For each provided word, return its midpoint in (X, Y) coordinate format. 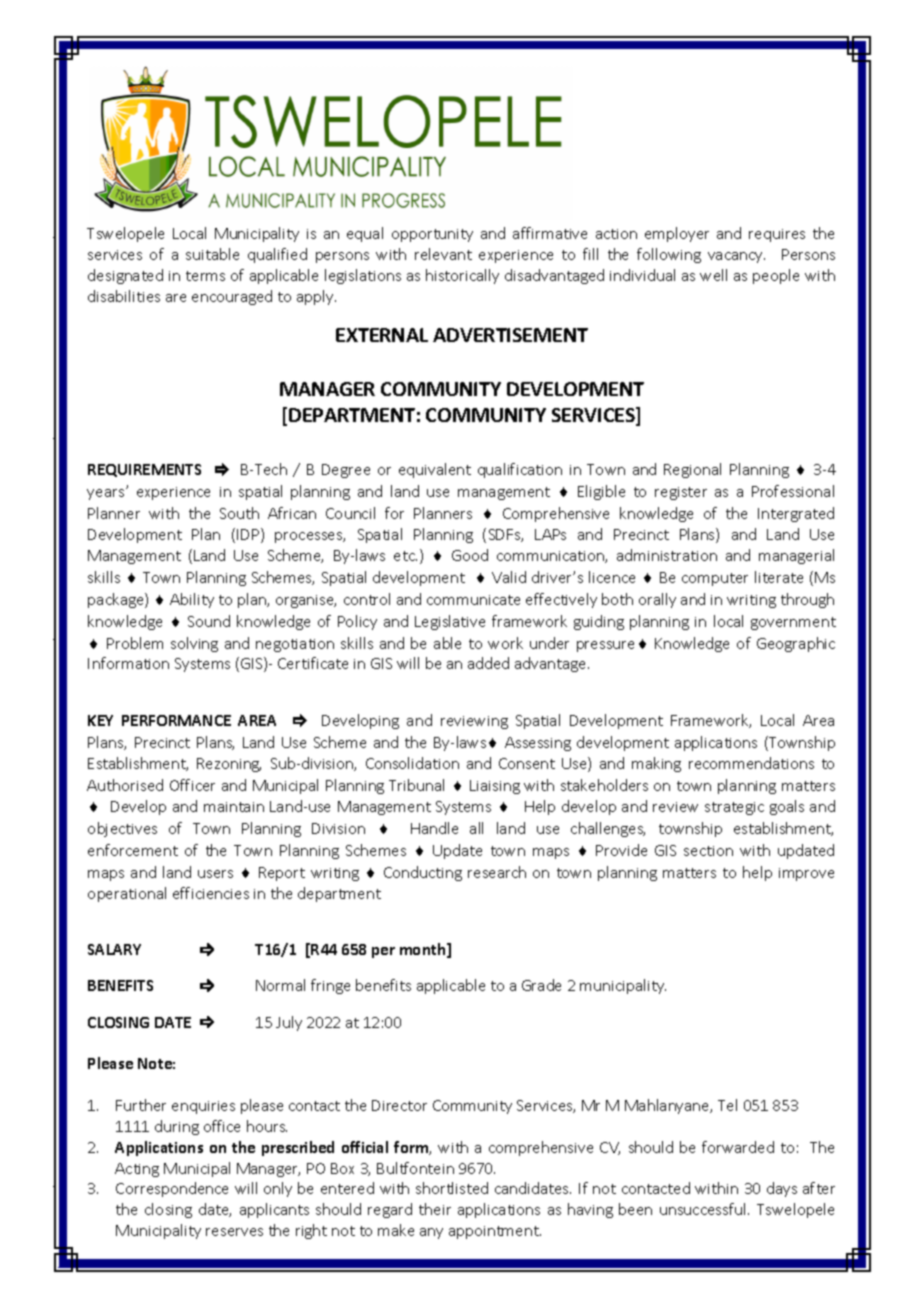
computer (715, 579)
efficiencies (211, 893)
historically (462, 276)
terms (205, 276)
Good (470, 555)
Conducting (423, 873)
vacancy (736, 257)
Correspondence (172, 1189)
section (708, 851)
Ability (192, 600)
